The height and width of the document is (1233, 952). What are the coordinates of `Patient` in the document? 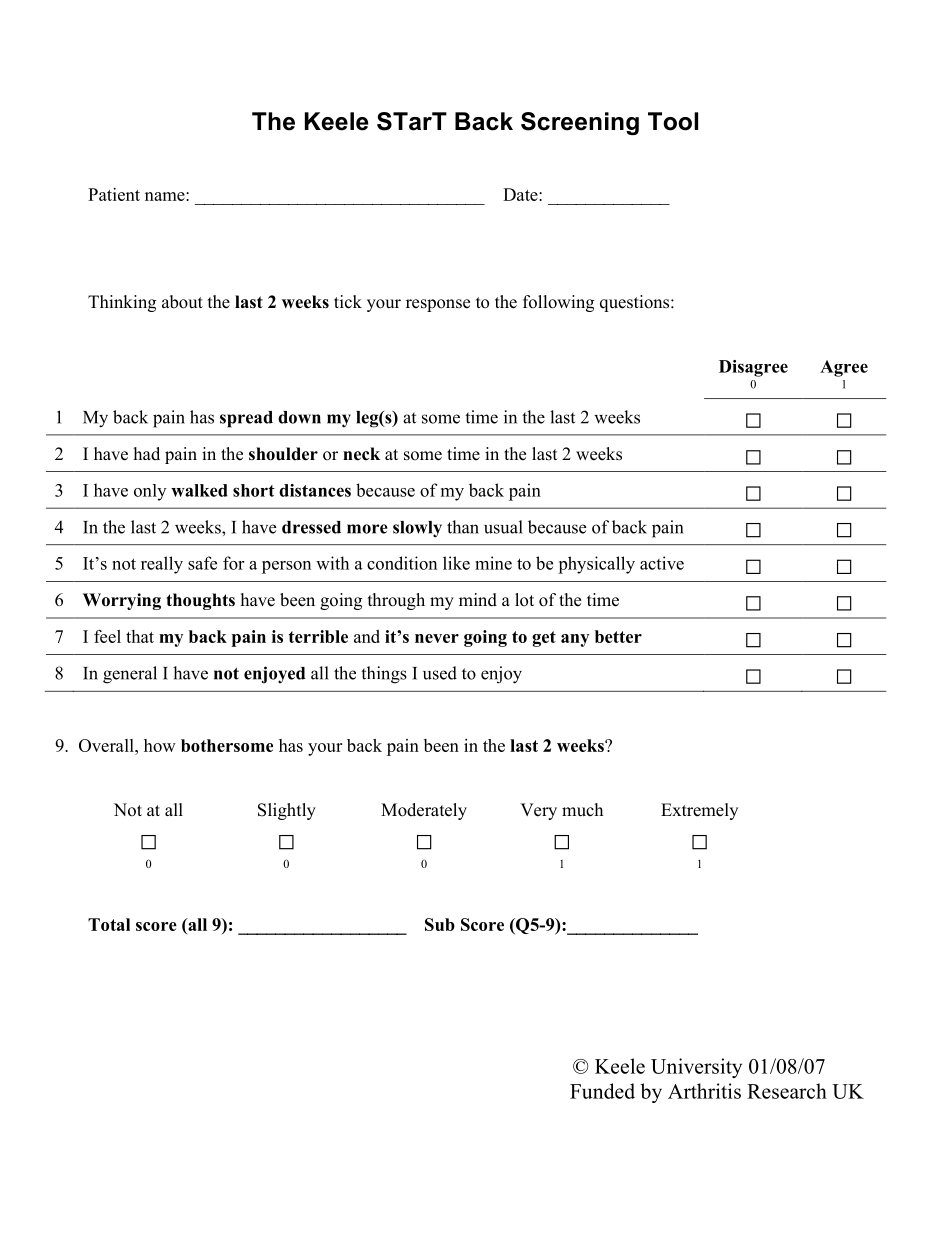 It's located at (114, 194).
